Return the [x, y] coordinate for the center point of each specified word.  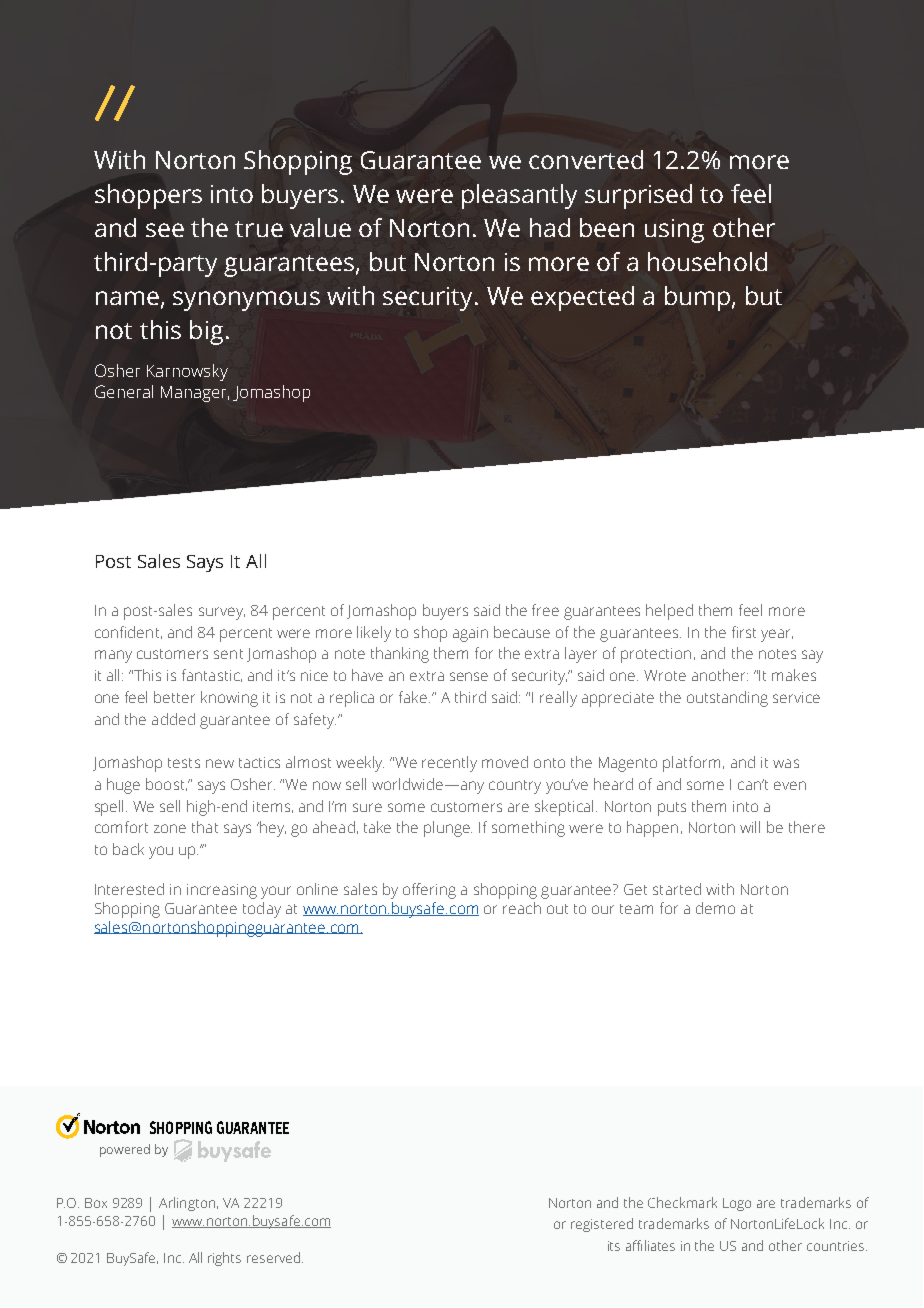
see [165, 230]
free [545, 610]
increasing [222, 891]
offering [429, 891]
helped [669, 612]
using [674, 231]
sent [228, 654]
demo [715, 908]
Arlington [187, 1204]
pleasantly [519, 196]
